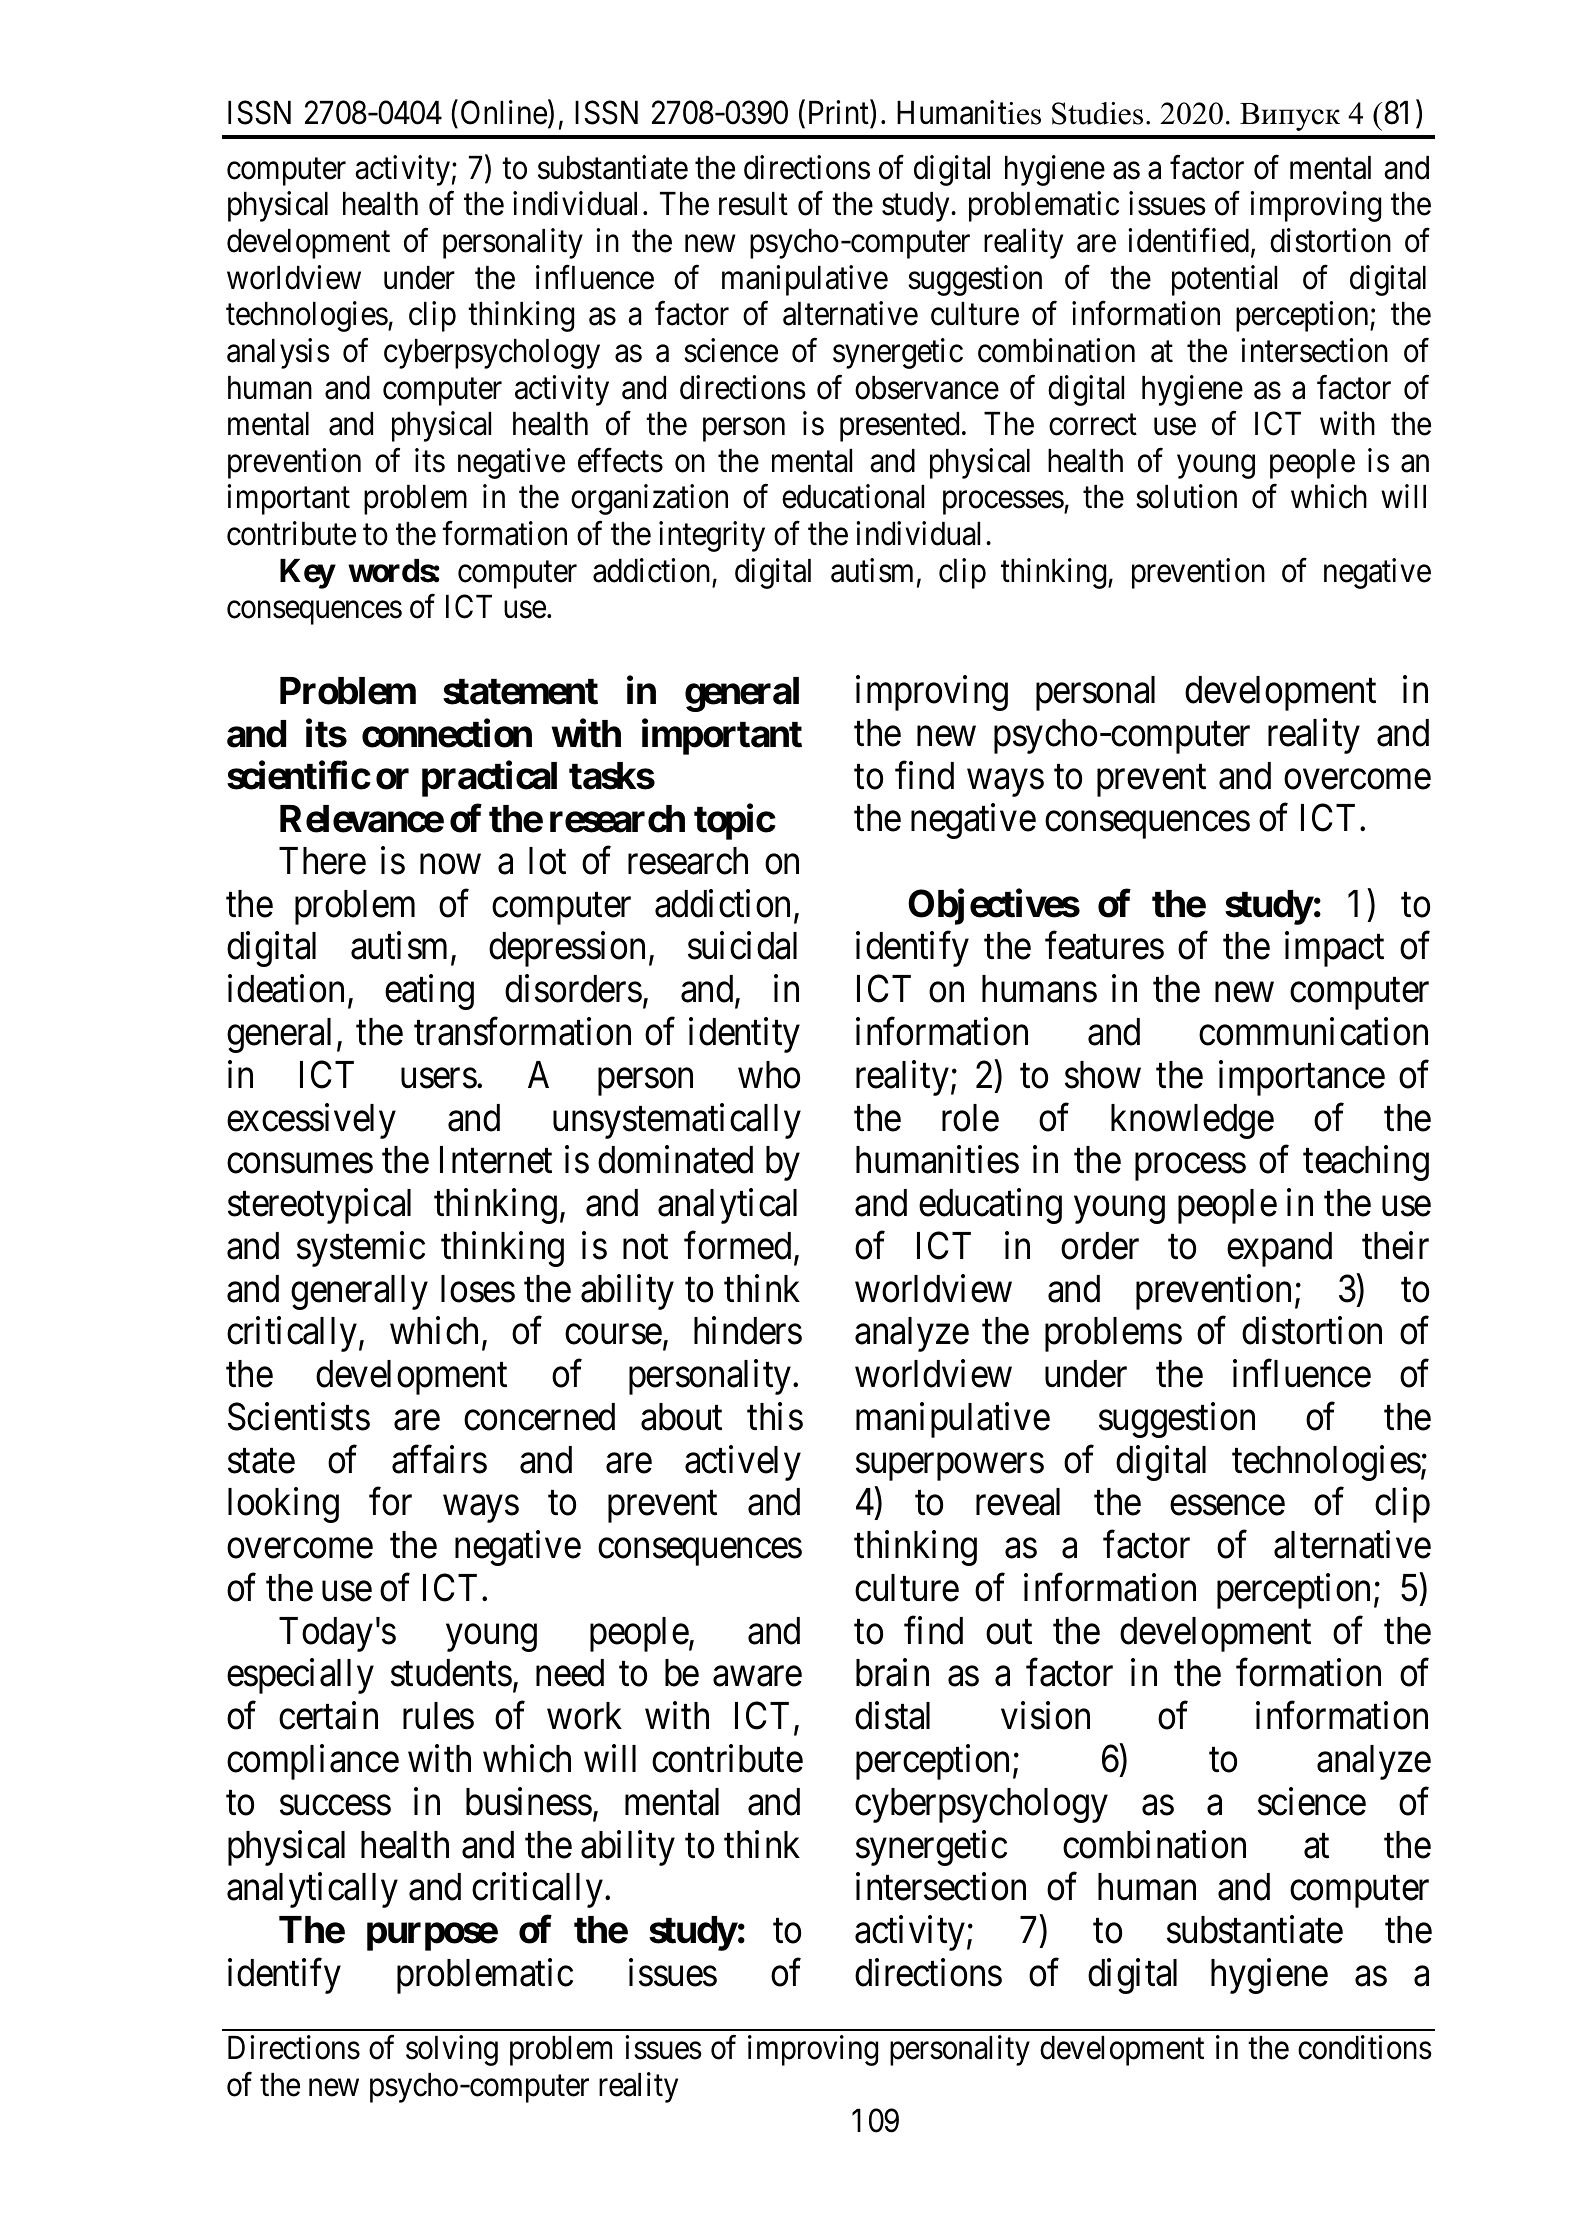 Image resolution: width=1581 pixels, height=2236 pixels. I want to click on distal, so click(892, 1716).
